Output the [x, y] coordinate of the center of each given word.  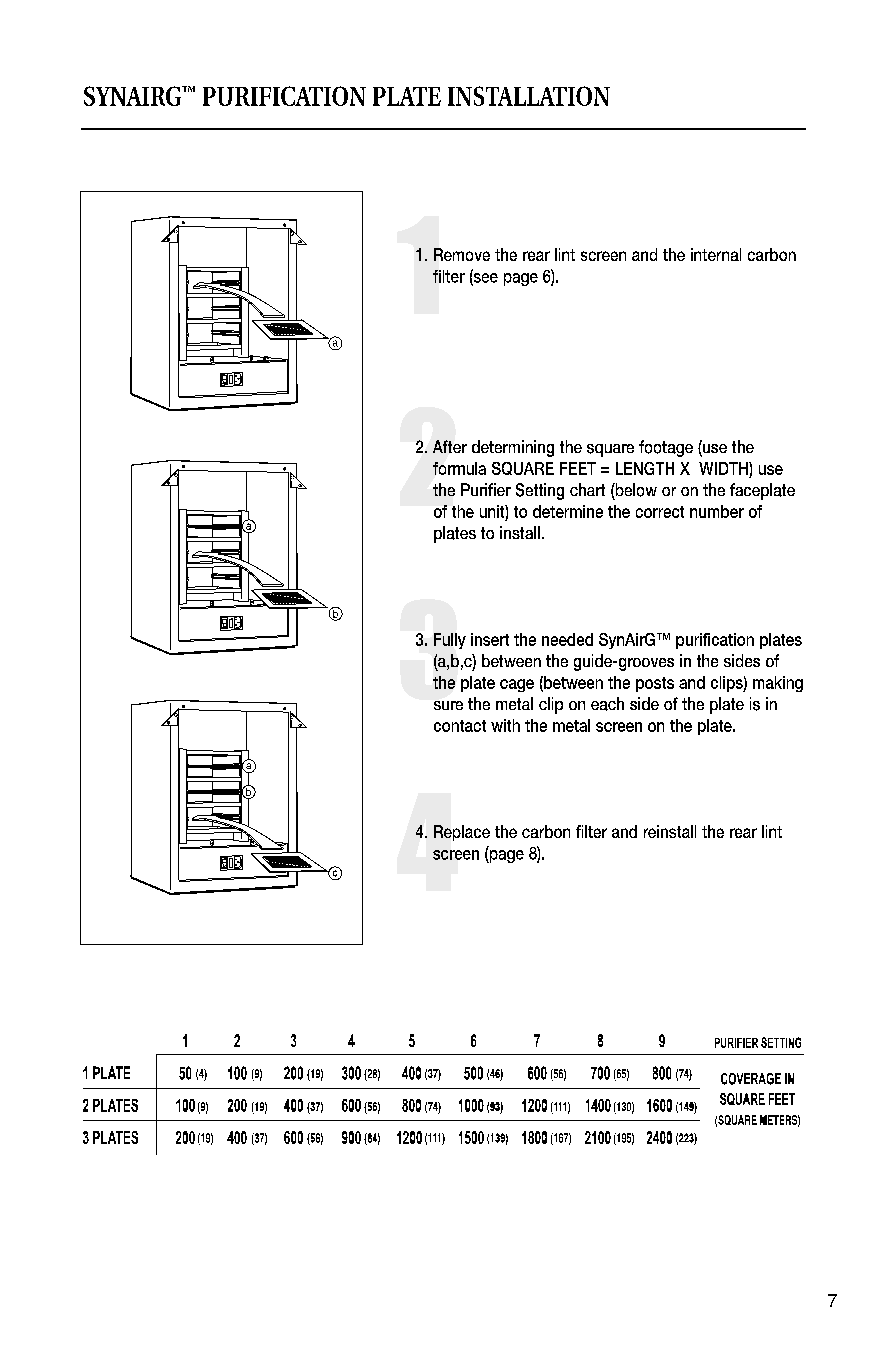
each [607, 704]
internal [716, 254]
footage [666, 448]
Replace [462, 833]
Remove [462, 254]
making [778, 684]
